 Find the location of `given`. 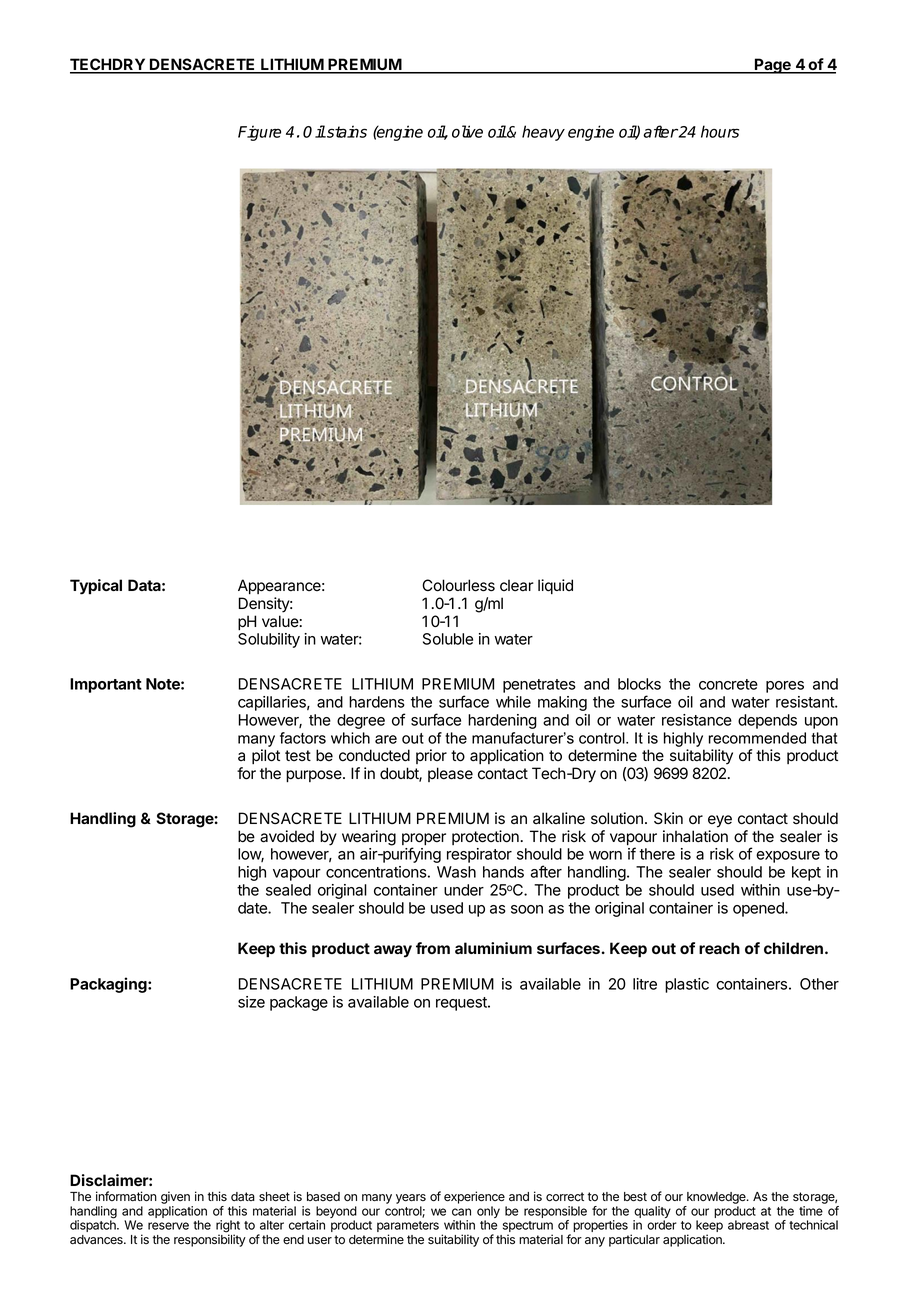

given is located at coordinates (176, 1199).
